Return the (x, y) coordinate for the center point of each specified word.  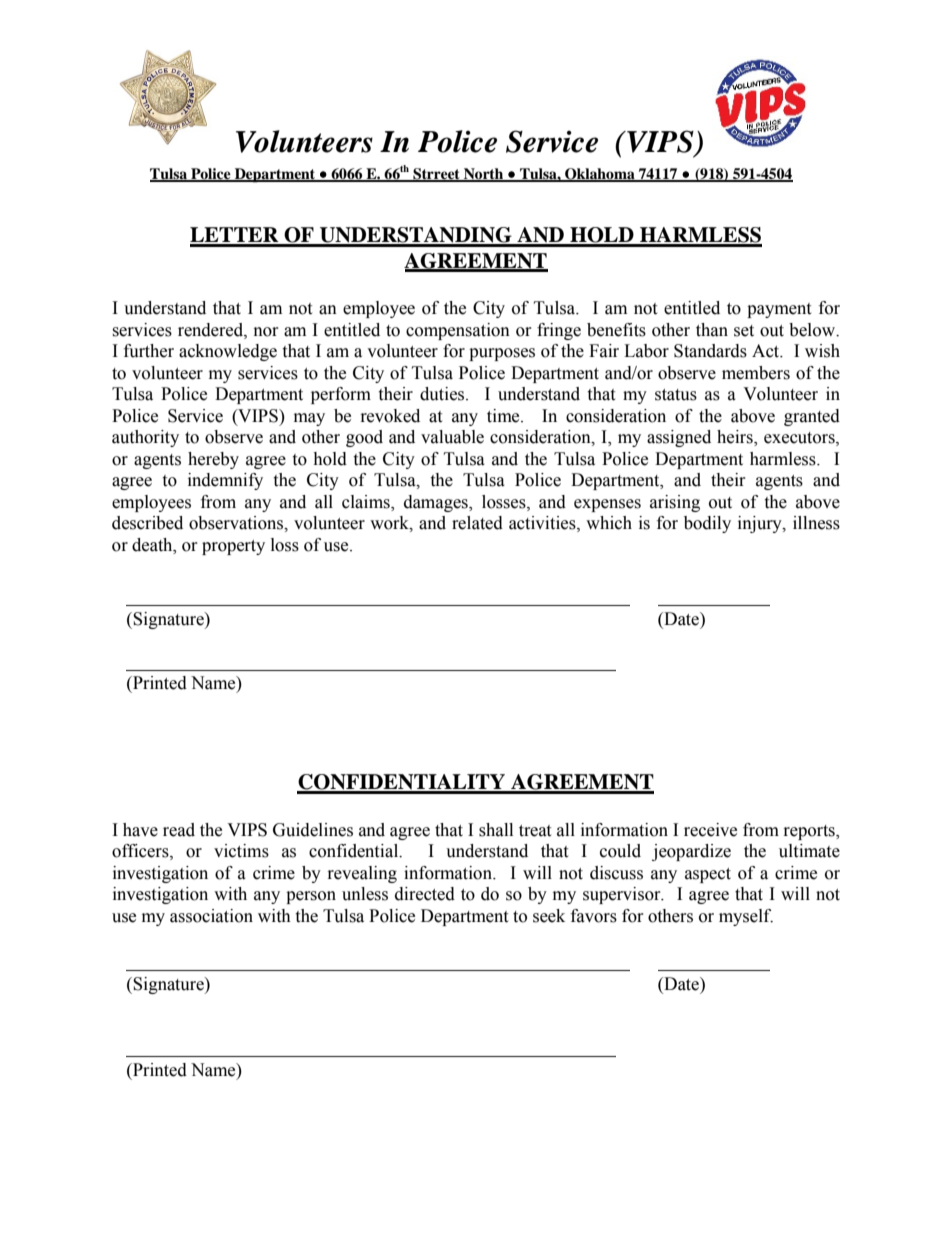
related (477, 523)
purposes (502, 354)
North (483, 175)
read (179, 830)
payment (779, 310)
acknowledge (228, 352)
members (756, 373)
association (211, 916)
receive (710, 830)
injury (761, 524)
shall (496, 830)
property (233, 547)
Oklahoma (600, 175)
